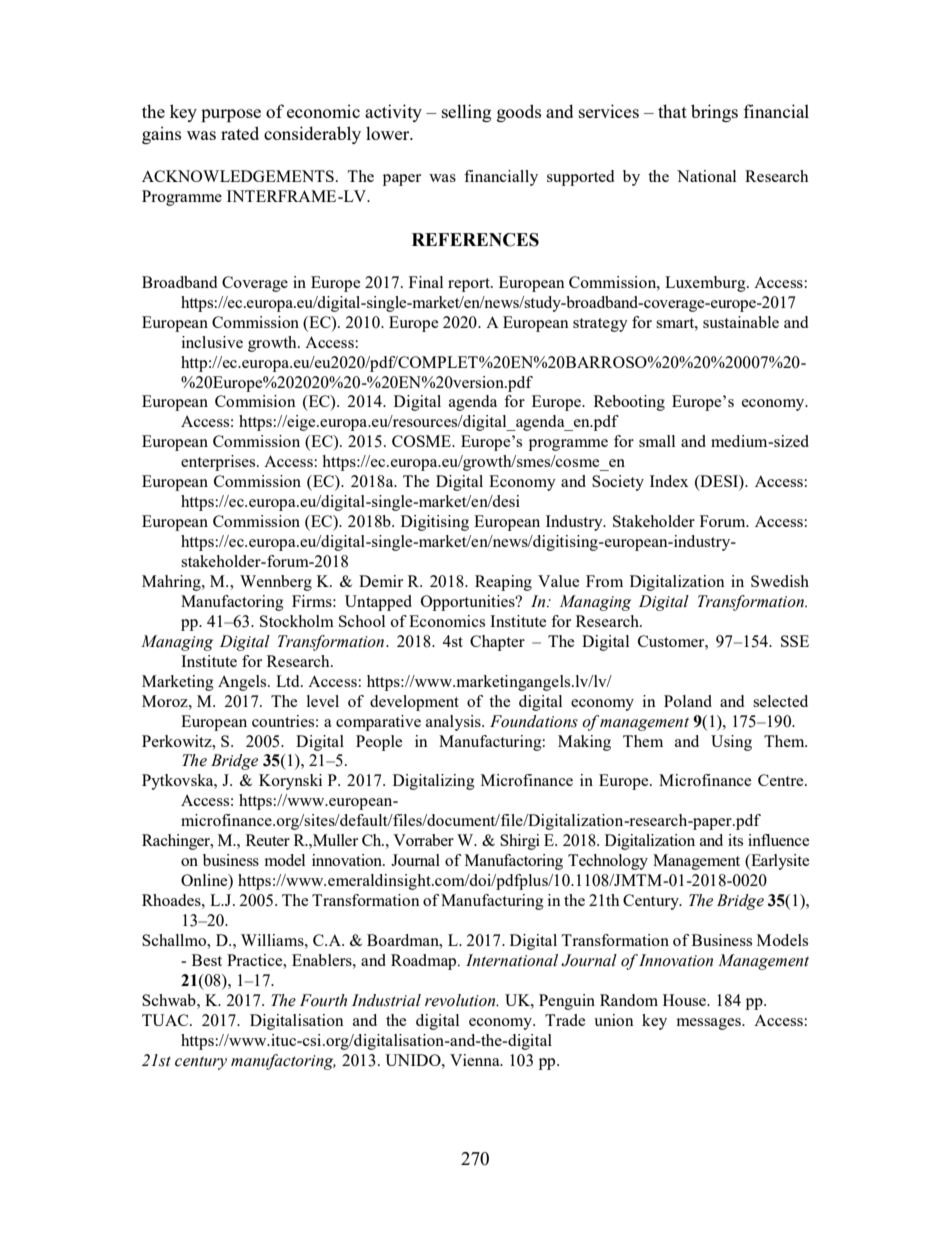  What do you see at coordinates (710, 1024) in the page?
I see `messages` at bounding box center [710, 1024].
